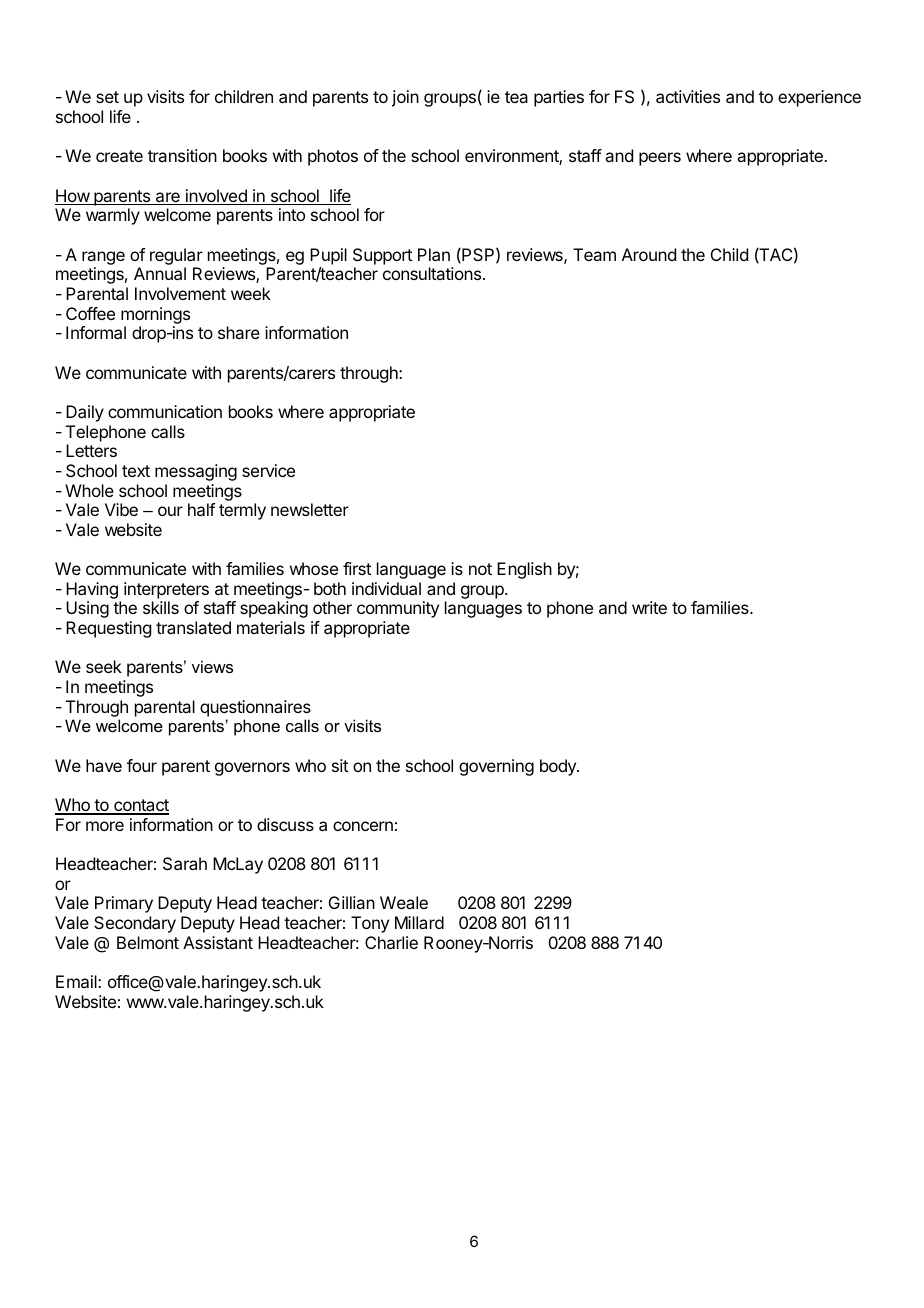 Image resolution: width=924 pixels, height=1308 pixels. I want to click on Millard, so click(419, 922).
